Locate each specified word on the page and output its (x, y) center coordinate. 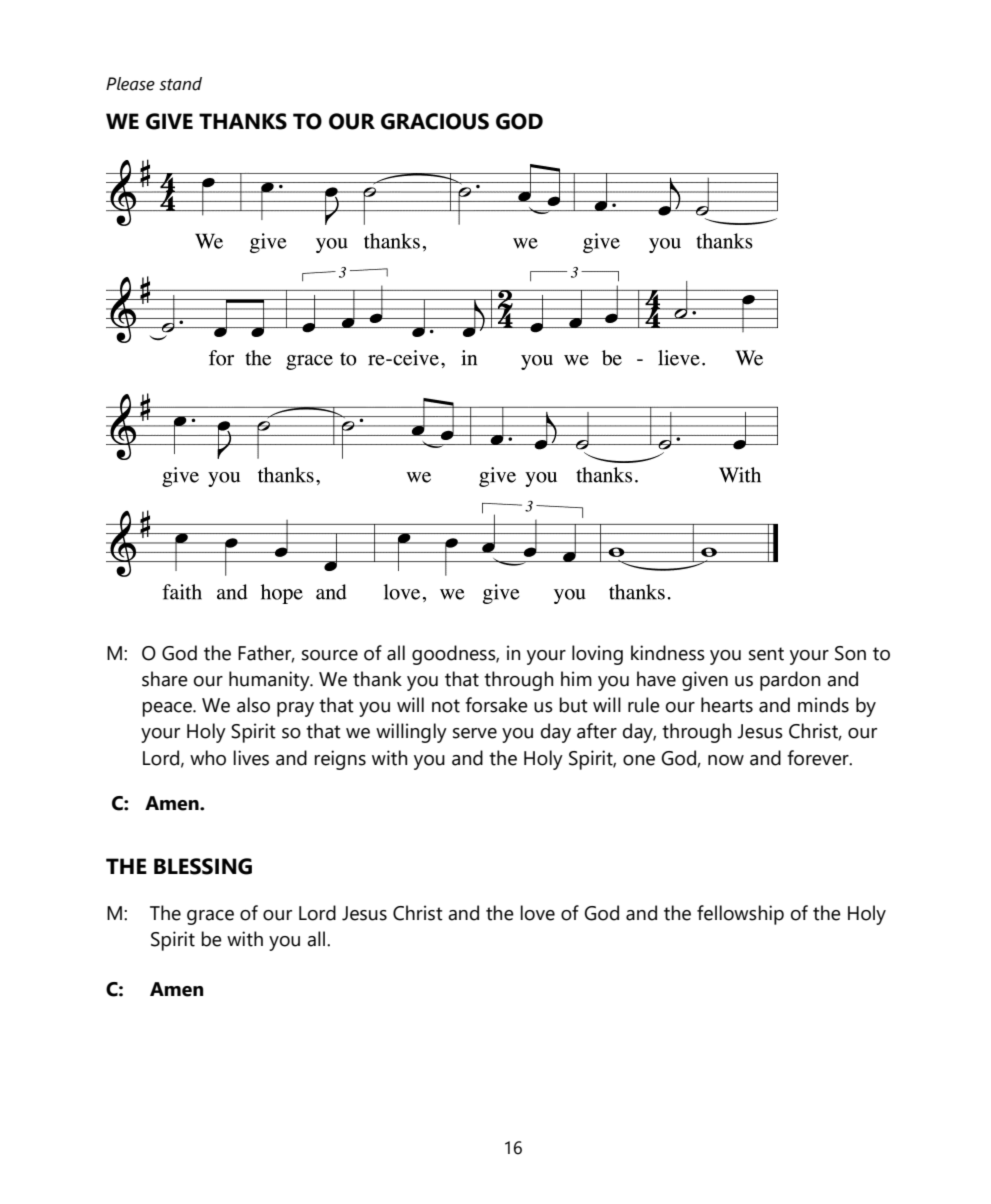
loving (597, 655)
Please (130, 84)
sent (766, 654)
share (165, 679)
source (330, 655)
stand (180, 84)
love (537, 913)
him (576, 678)
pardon (790, 681)
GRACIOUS (435, 121)
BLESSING (203, 866)
